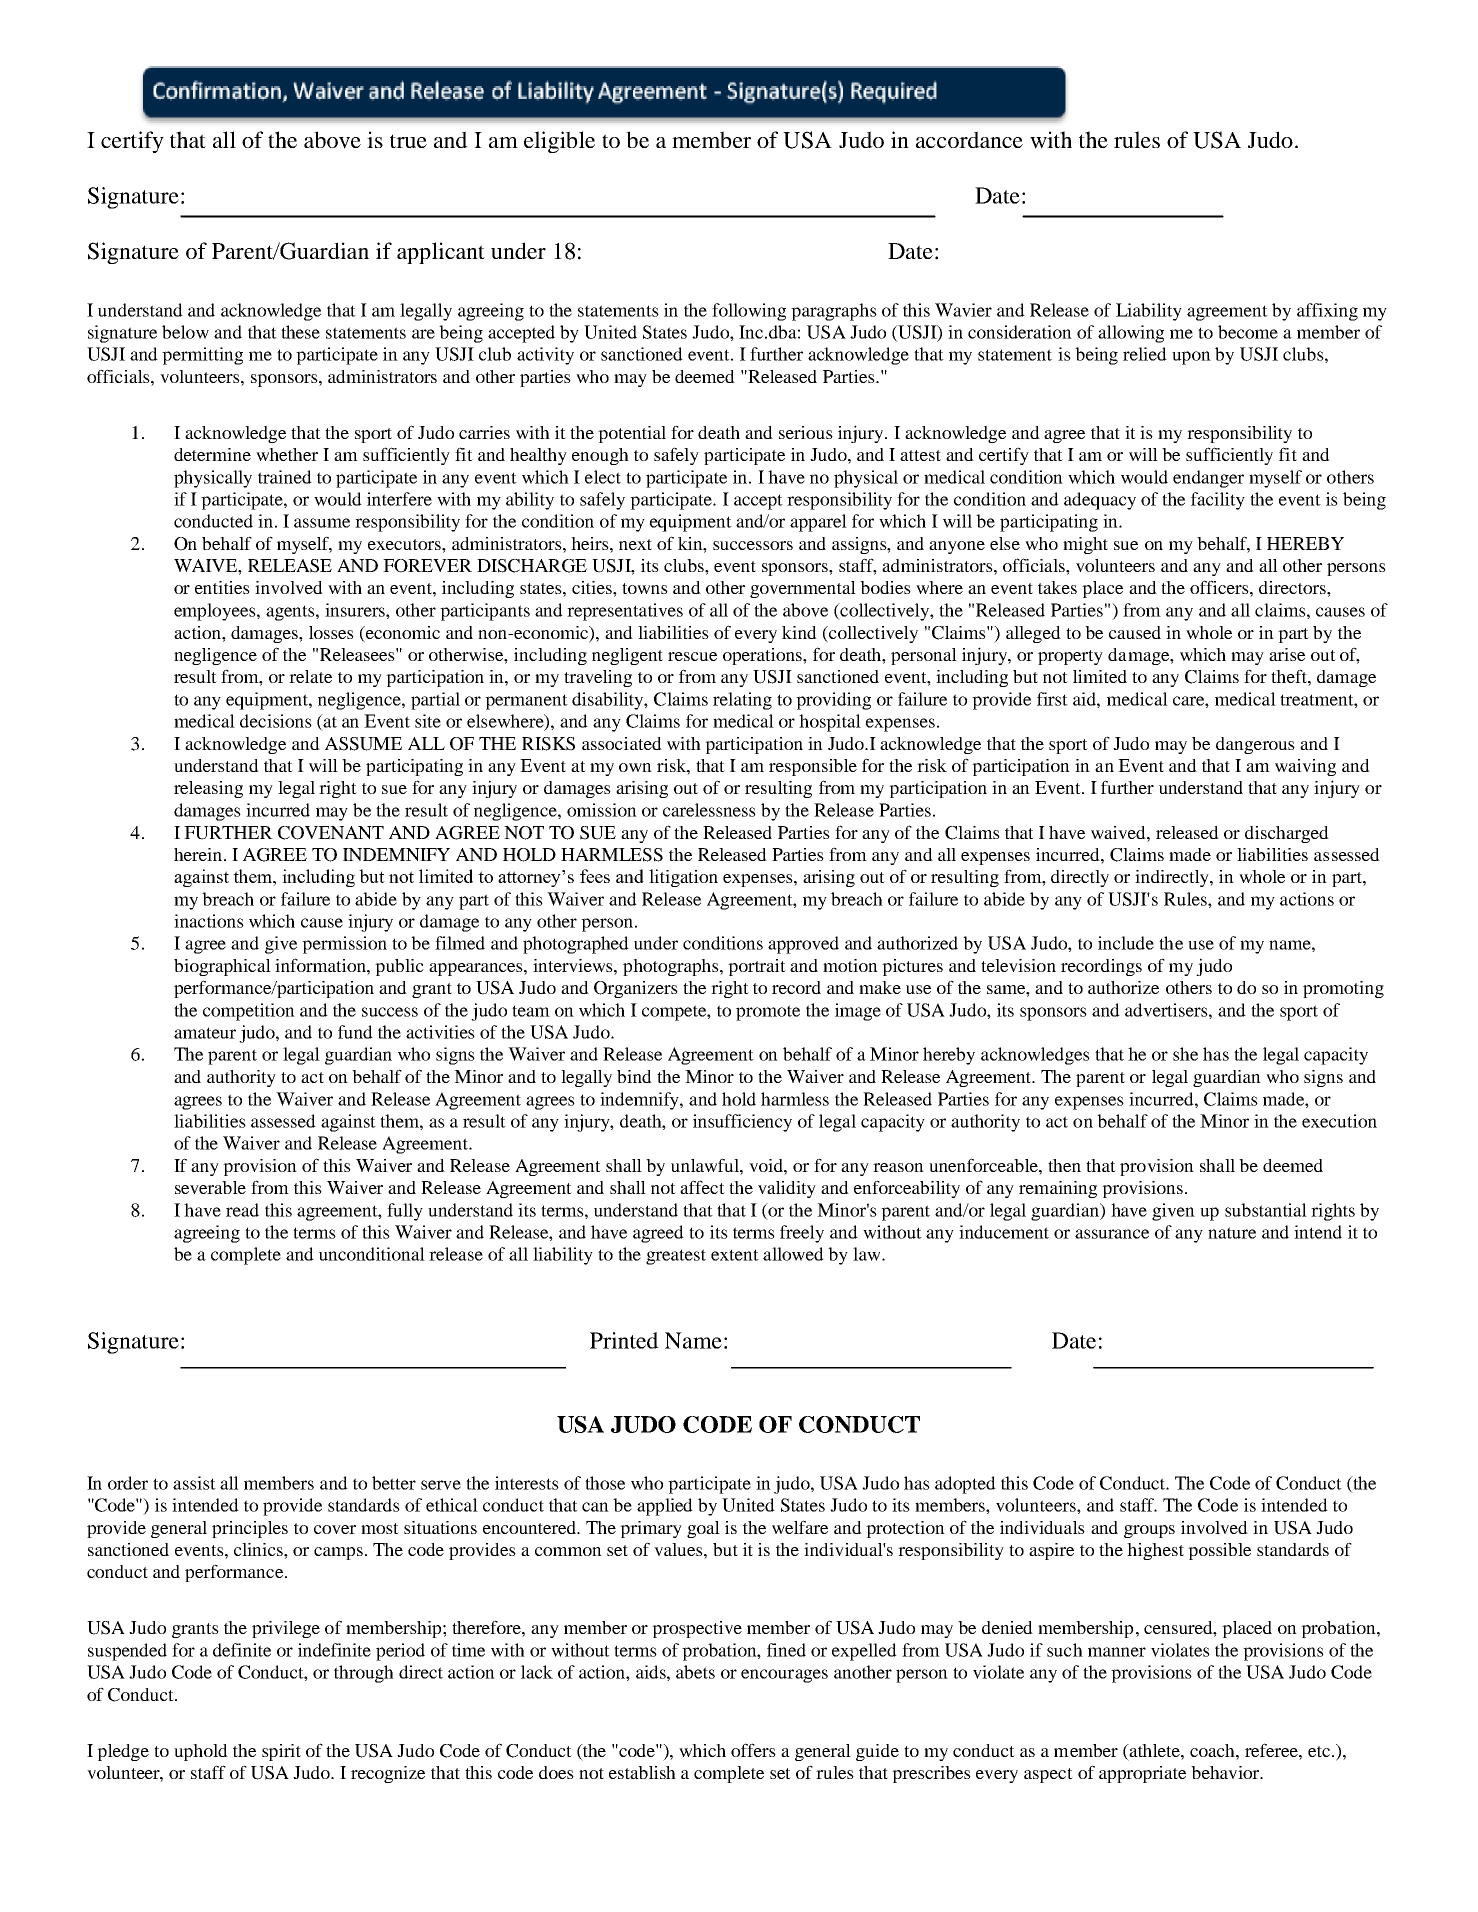  What do you see at coordinates (281, 1752) in the document?
I see `spirit` at bounding box center [281, 1752].
